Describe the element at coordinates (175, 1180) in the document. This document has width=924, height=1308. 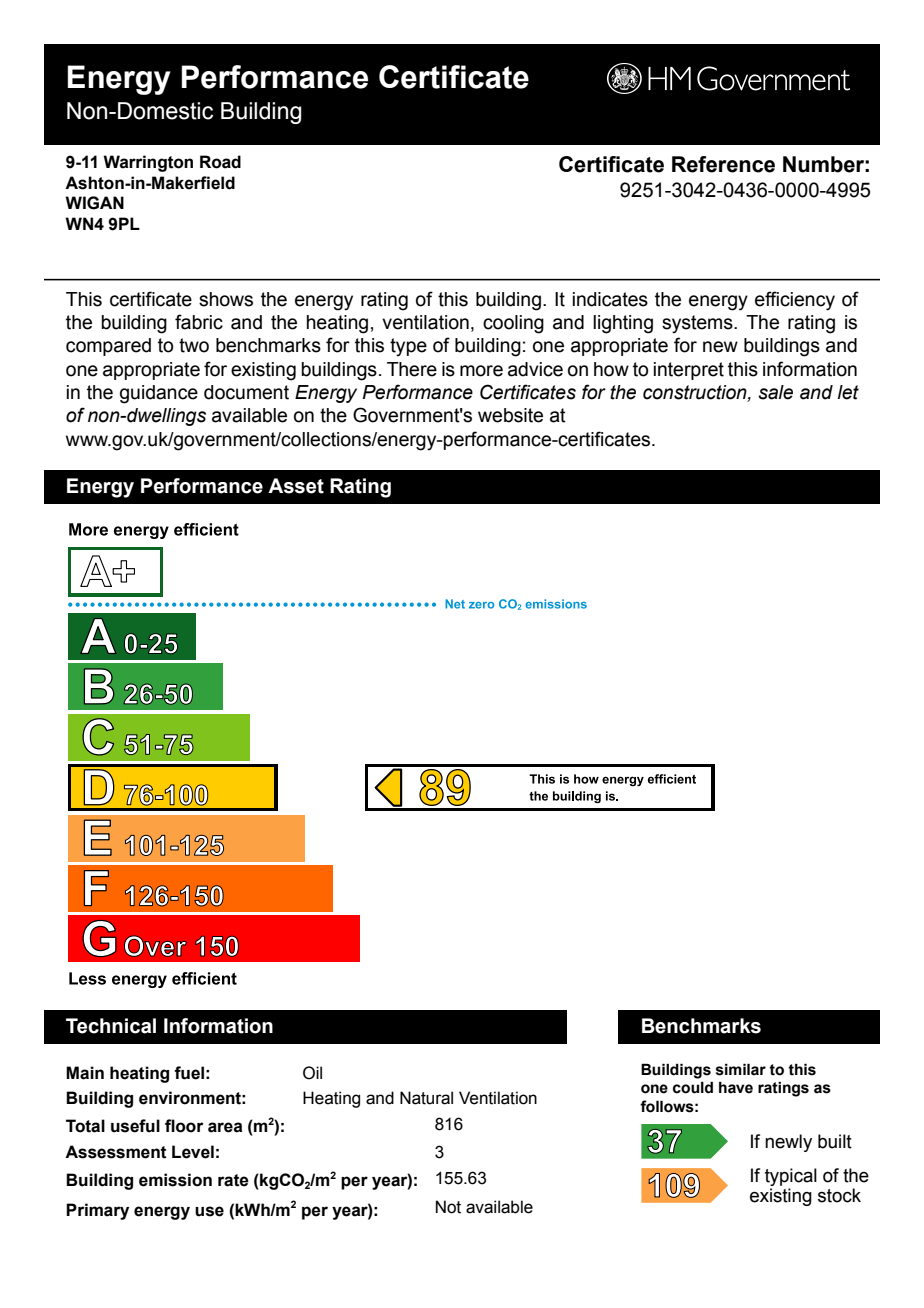
I see `emission` at that location.
